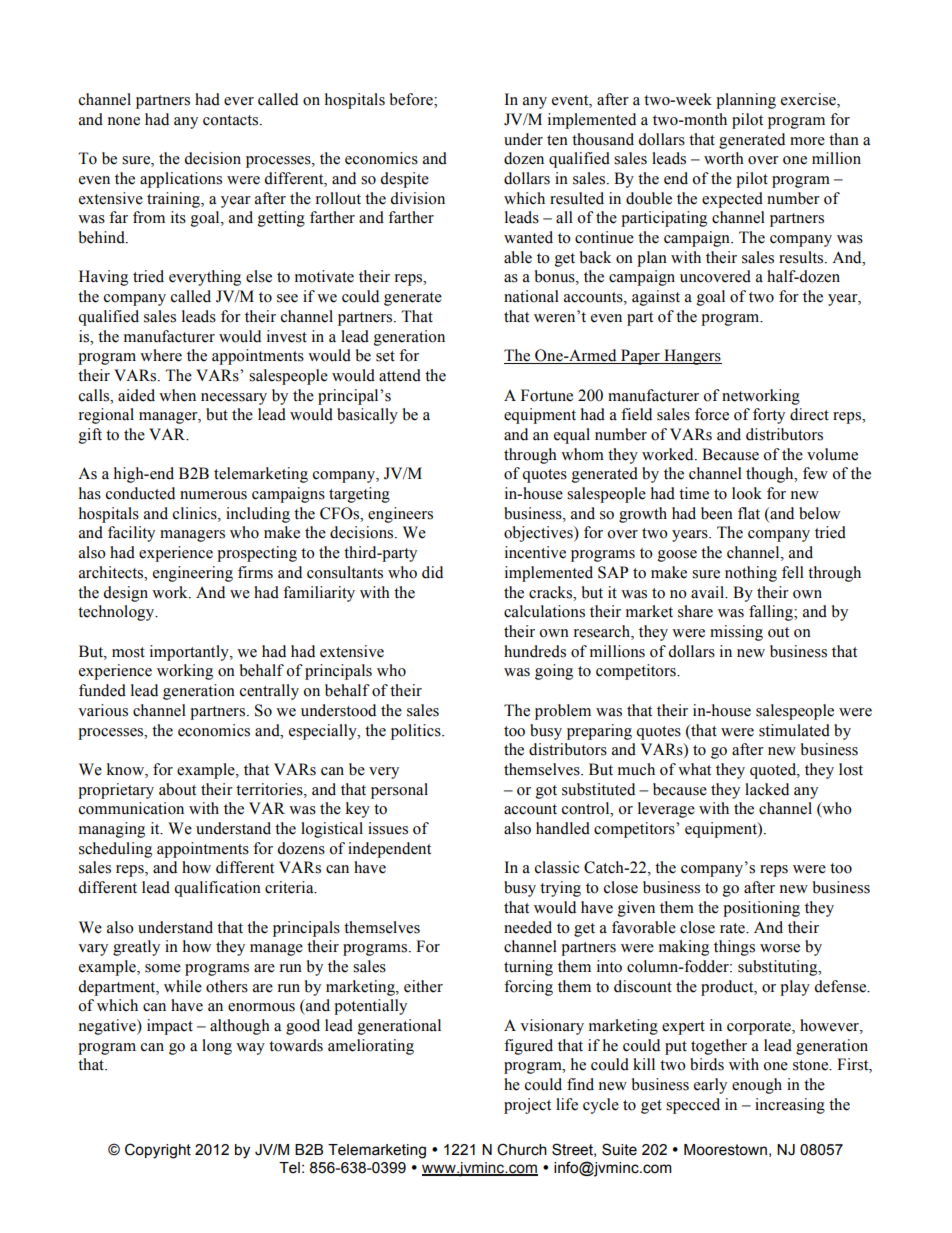  I want to click on project, so click(527, 1106).
